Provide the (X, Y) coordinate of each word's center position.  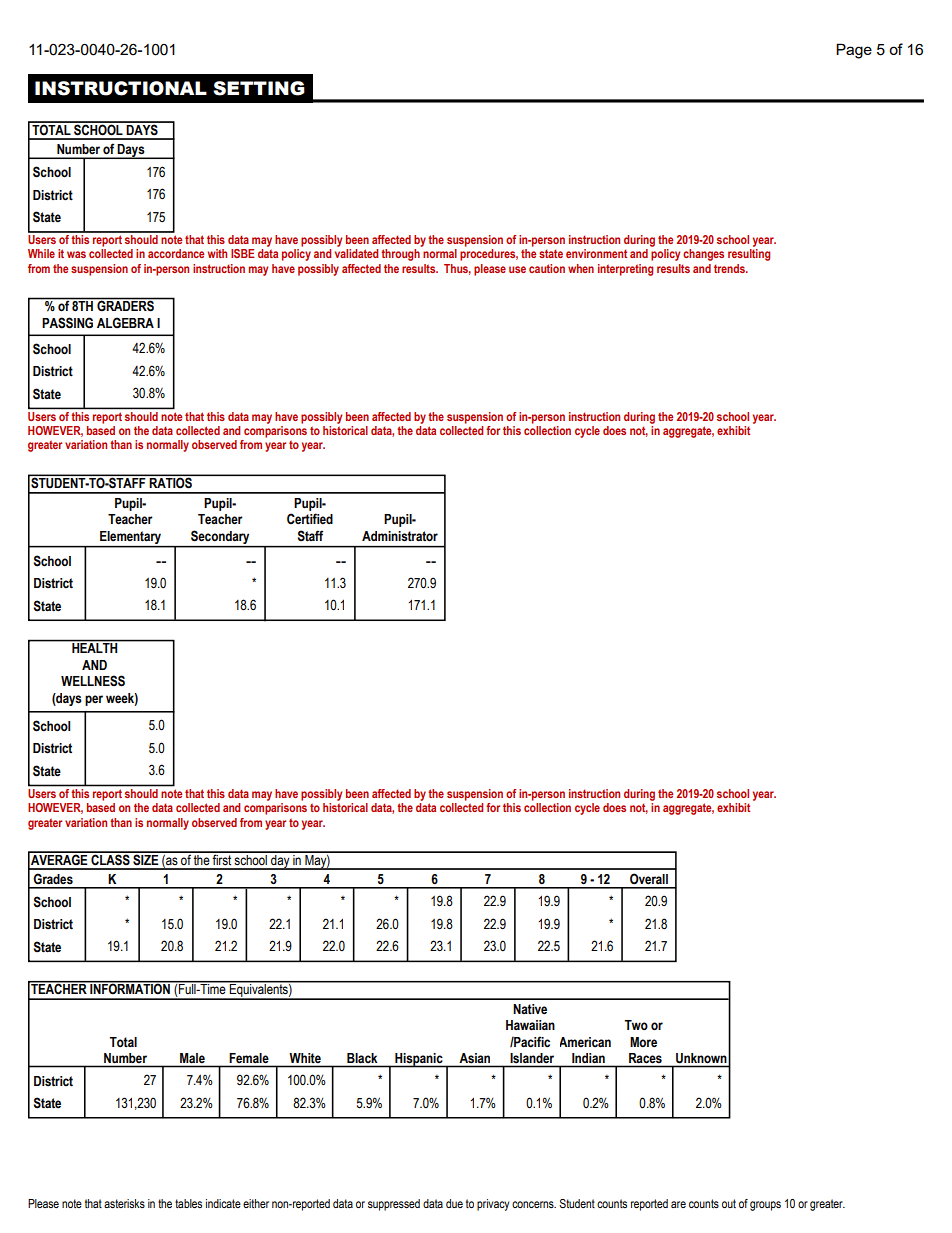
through (400, 255)
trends (730, 268)
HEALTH (95, 647)
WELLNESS (93, 681)
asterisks (124, 1203)
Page (854, 51)
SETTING (259, 88)
